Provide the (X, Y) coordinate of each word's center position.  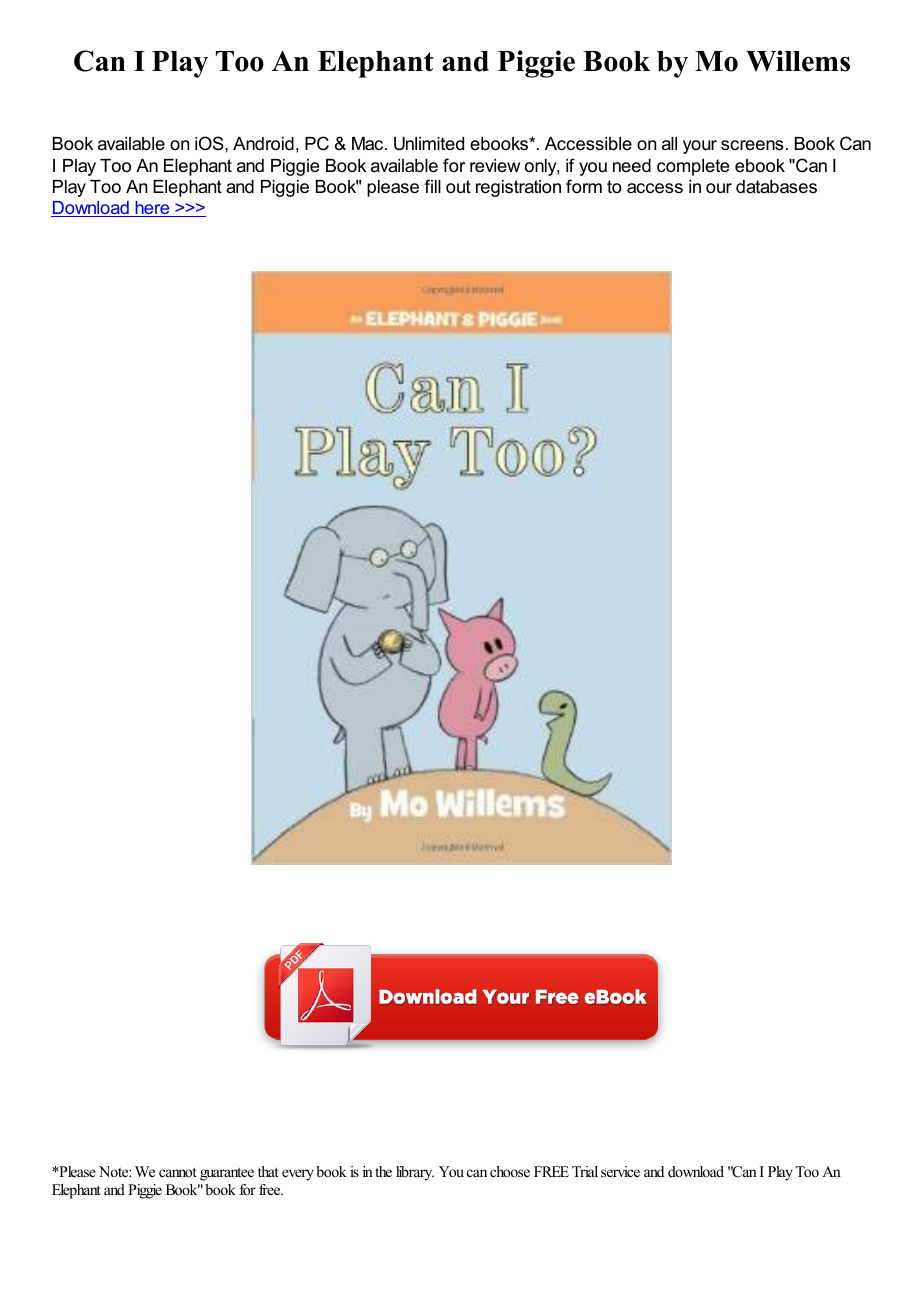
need (632, 166)
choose (510, 1171)
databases (776, 187)
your (700, 147)
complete (693, 167)
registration (518, 188)
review (495, 165)
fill (432, 186)
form (584, 186)
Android (263, 144)
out (458, 187)
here (152, 209)
